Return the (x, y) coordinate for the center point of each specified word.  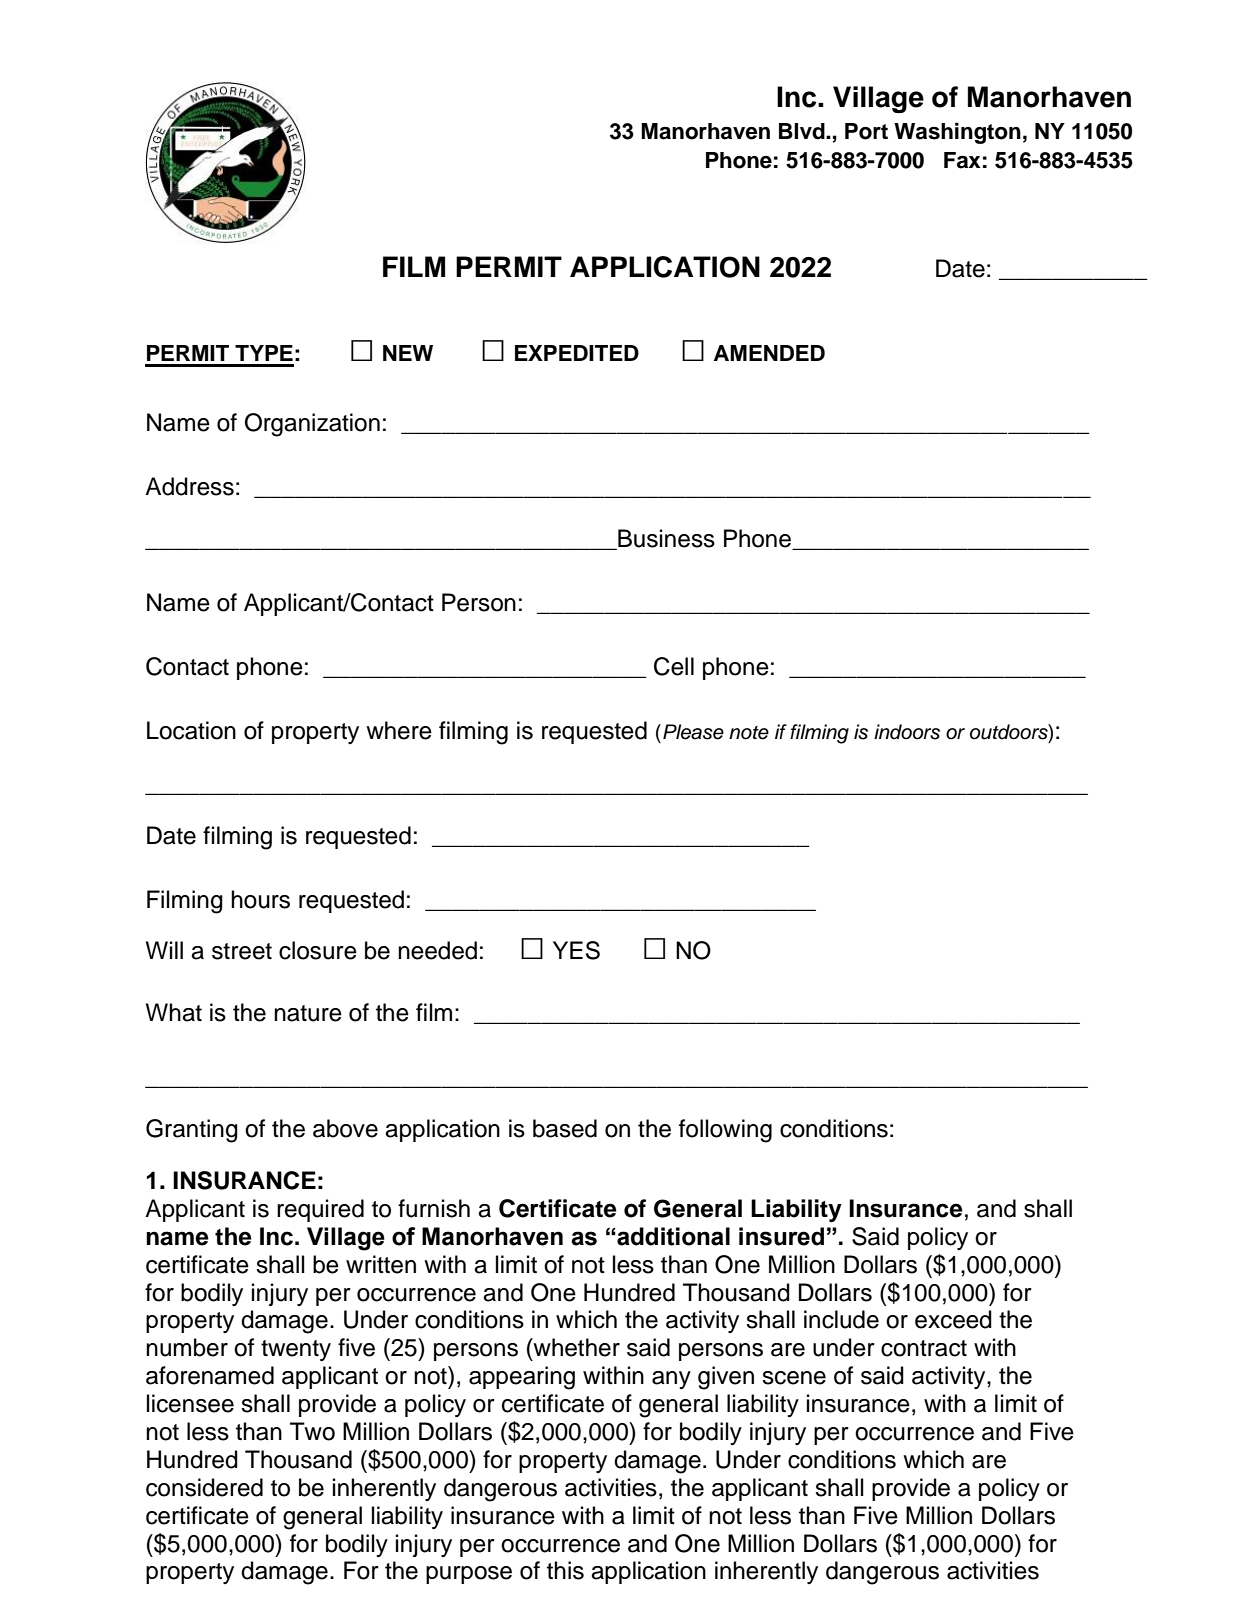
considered (204, 1487)
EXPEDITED (577, 353)
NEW (408, 353)
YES (576, 950)
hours (260, 899)
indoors (907, 732)
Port (866, 131)
